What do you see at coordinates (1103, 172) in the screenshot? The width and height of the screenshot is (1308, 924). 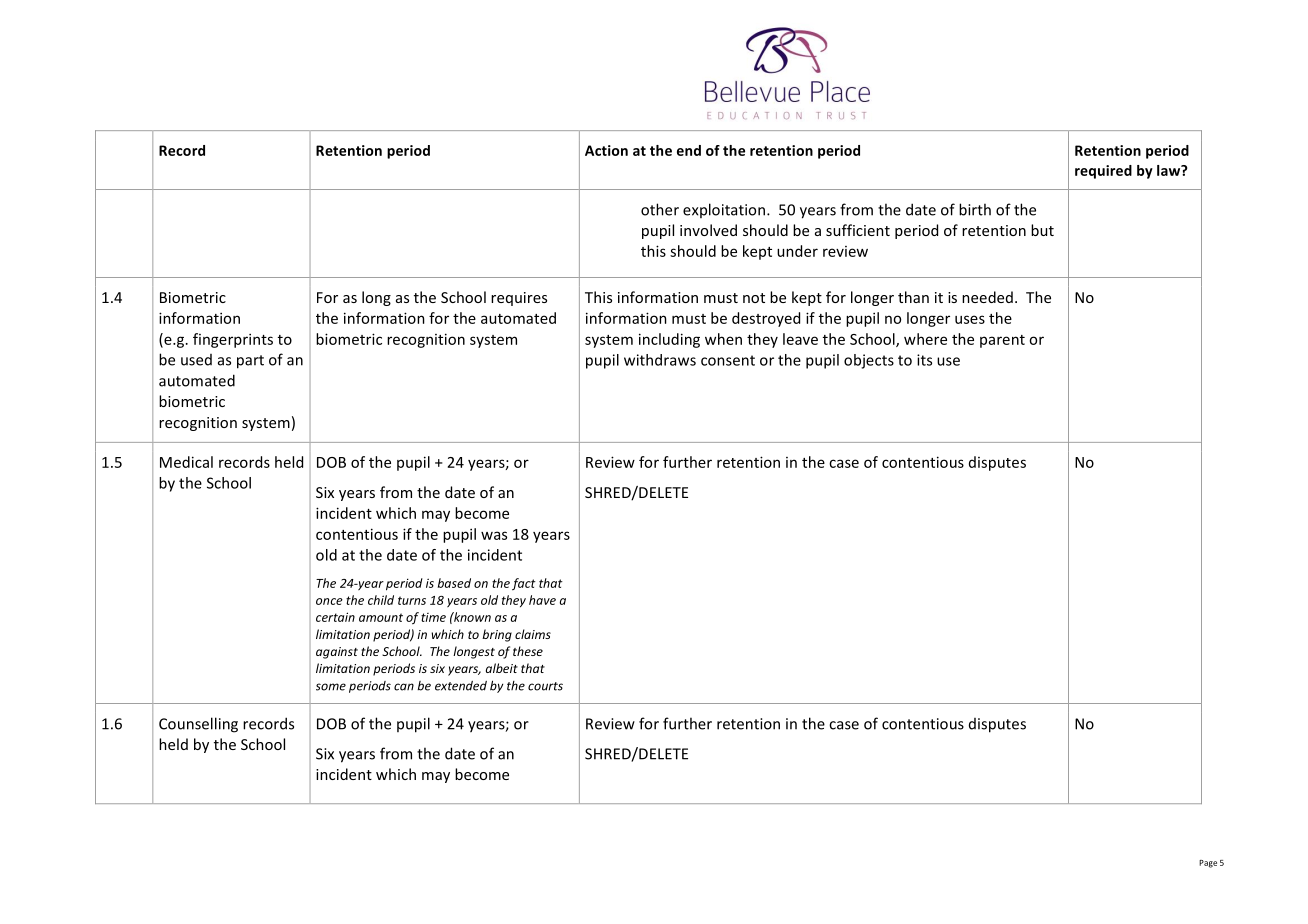 I see `required` at bounding box center [1103, 172].
